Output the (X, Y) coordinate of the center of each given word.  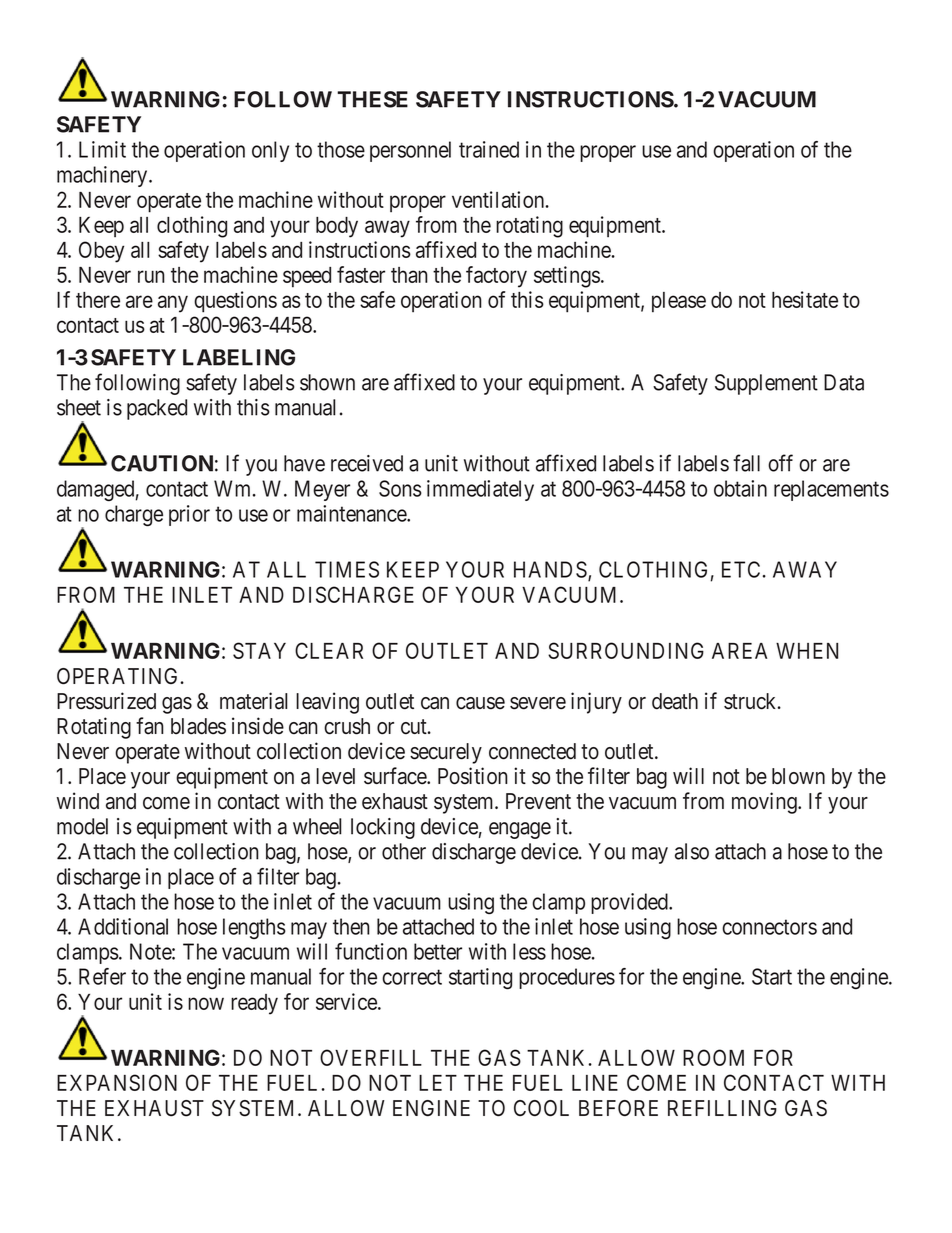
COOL (541, 1108)
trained (489, 149)
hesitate (805, 299)
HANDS (550, 569)
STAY (259, 650)
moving (765, 803)
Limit (102, 149)
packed (157, 409)
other (404, 851)
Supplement (766, 384)
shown (327, 382)
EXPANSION (117, 1082)
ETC (741, 569)
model (82, 826)
